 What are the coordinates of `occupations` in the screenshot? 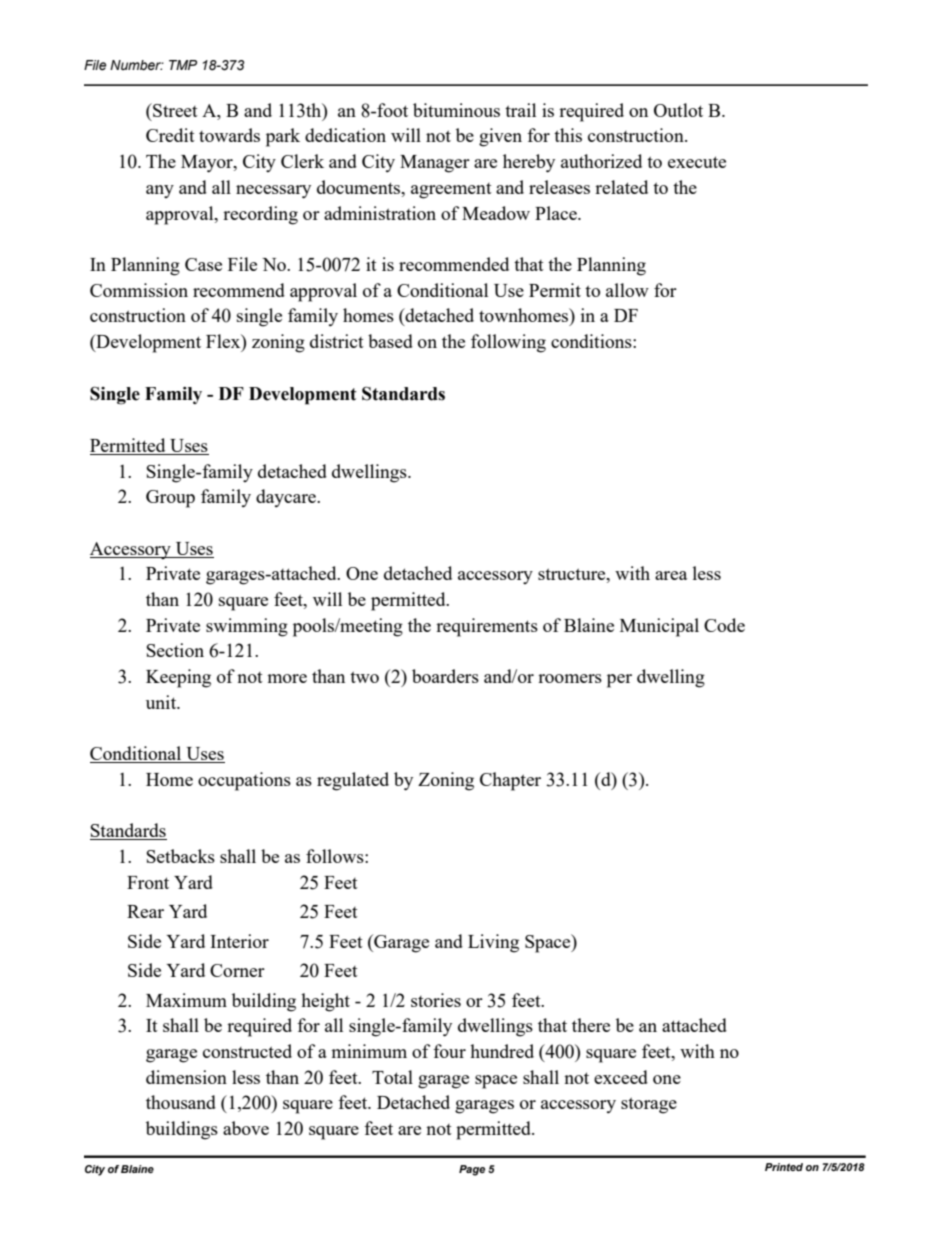 It's located at (244, 781).
